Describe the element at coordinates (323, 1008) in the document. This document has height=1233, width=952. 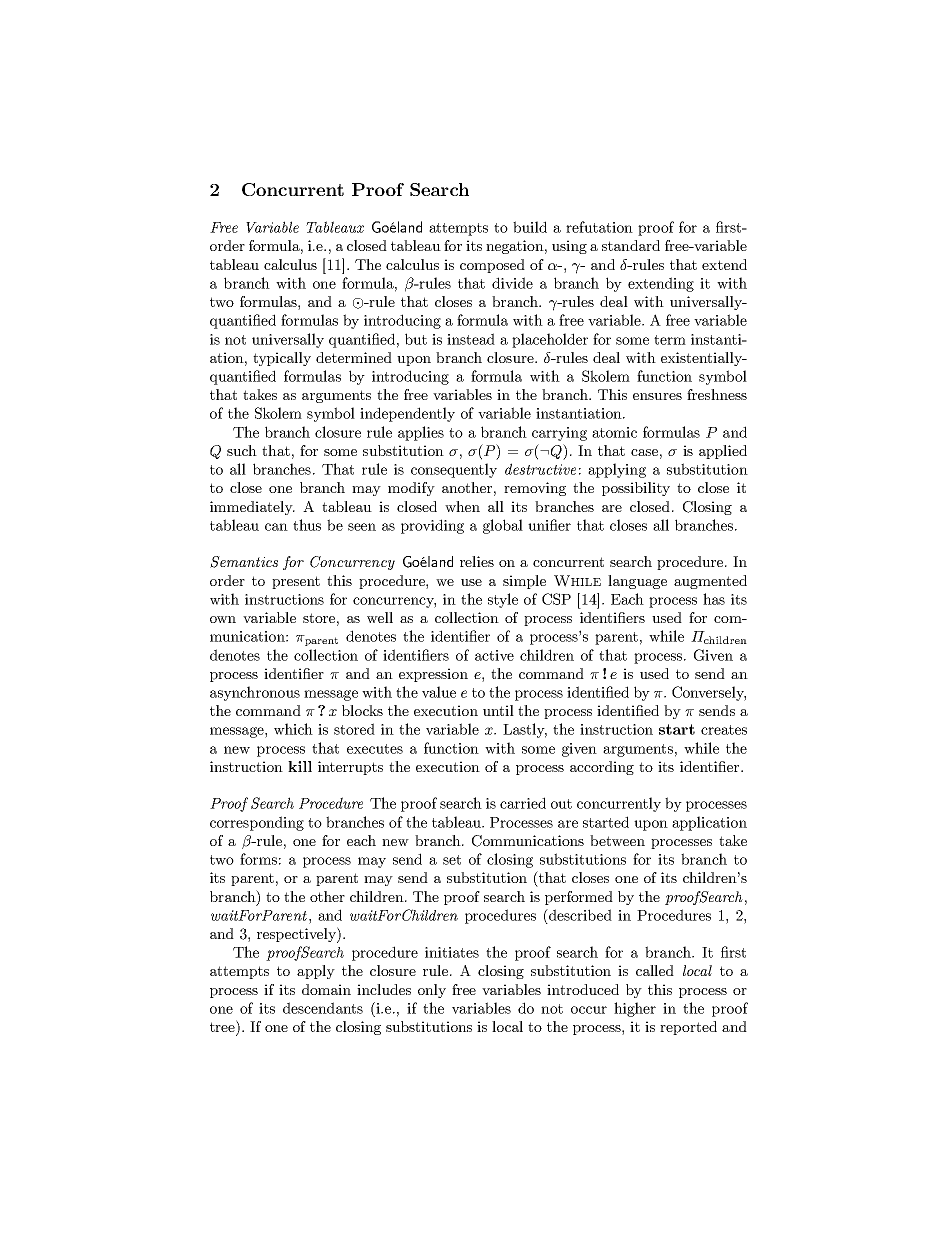
I see `descendants` at that location.
